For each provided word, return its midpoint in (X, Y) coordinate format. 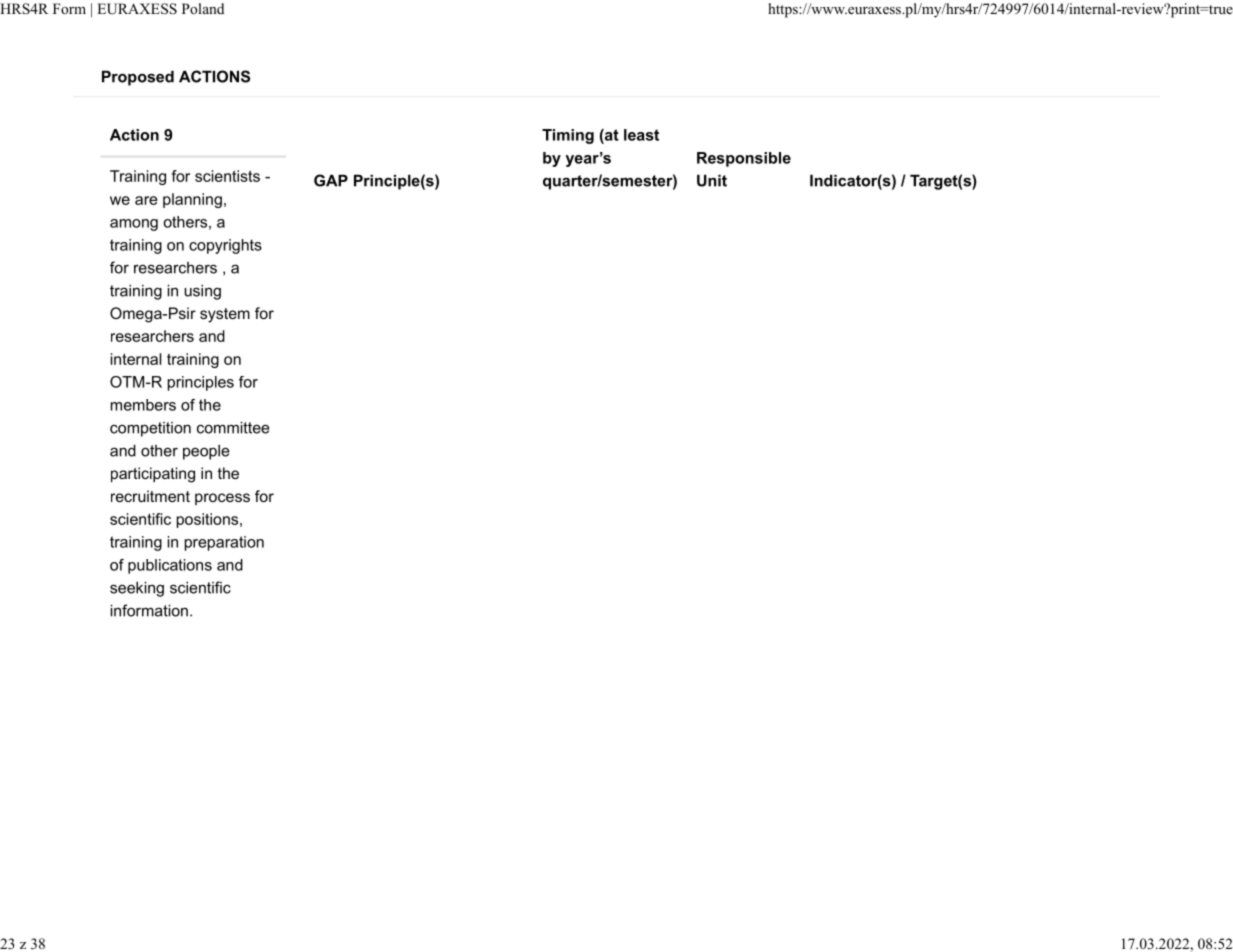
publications (170, 566)
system (225, 315)
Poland (203, 8)
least (641, 135)
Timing (568, 136)
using (202, 292)
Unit (712, 180)
